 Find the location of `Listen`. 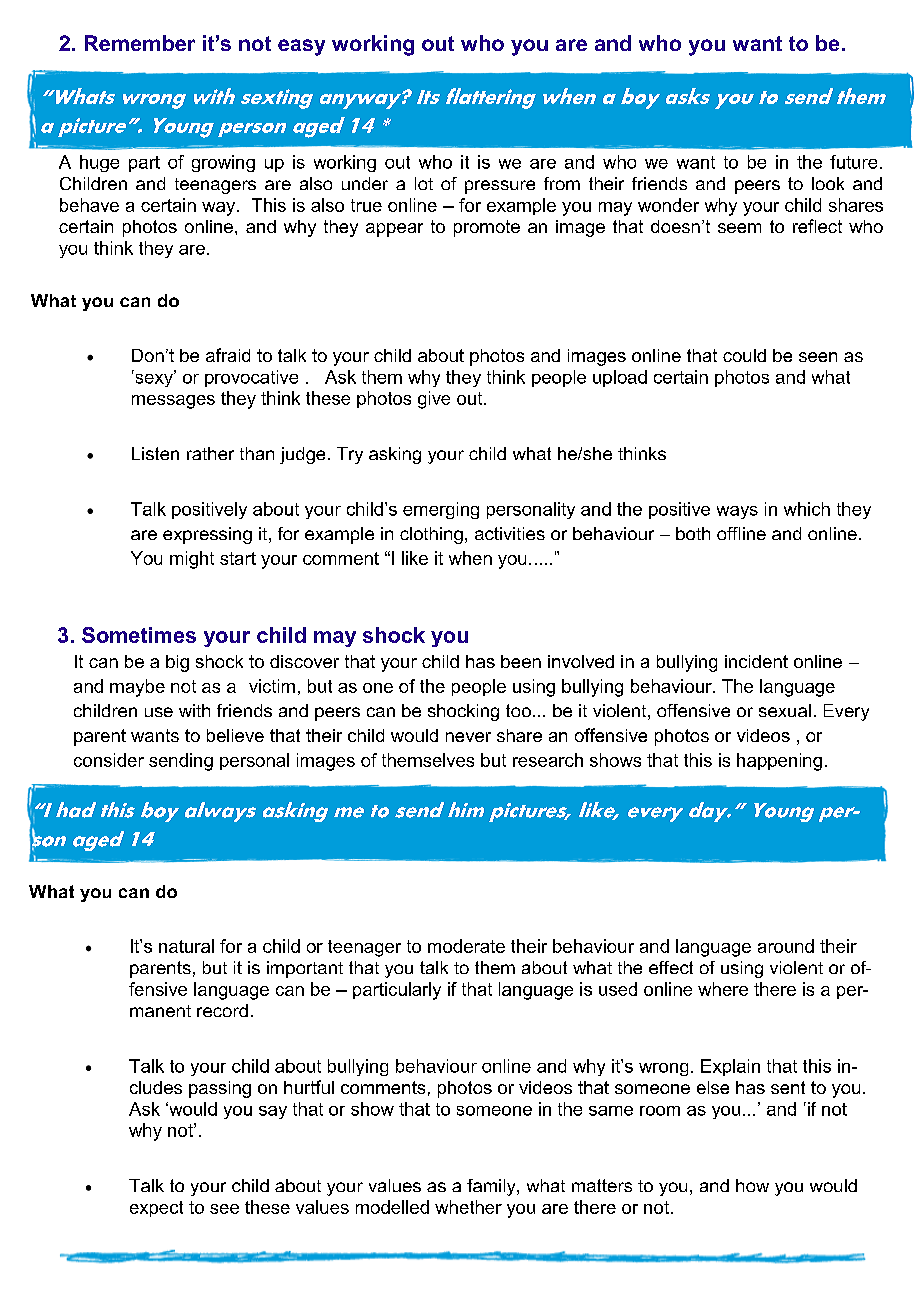

Listen is located at coordinates (155, 453).
